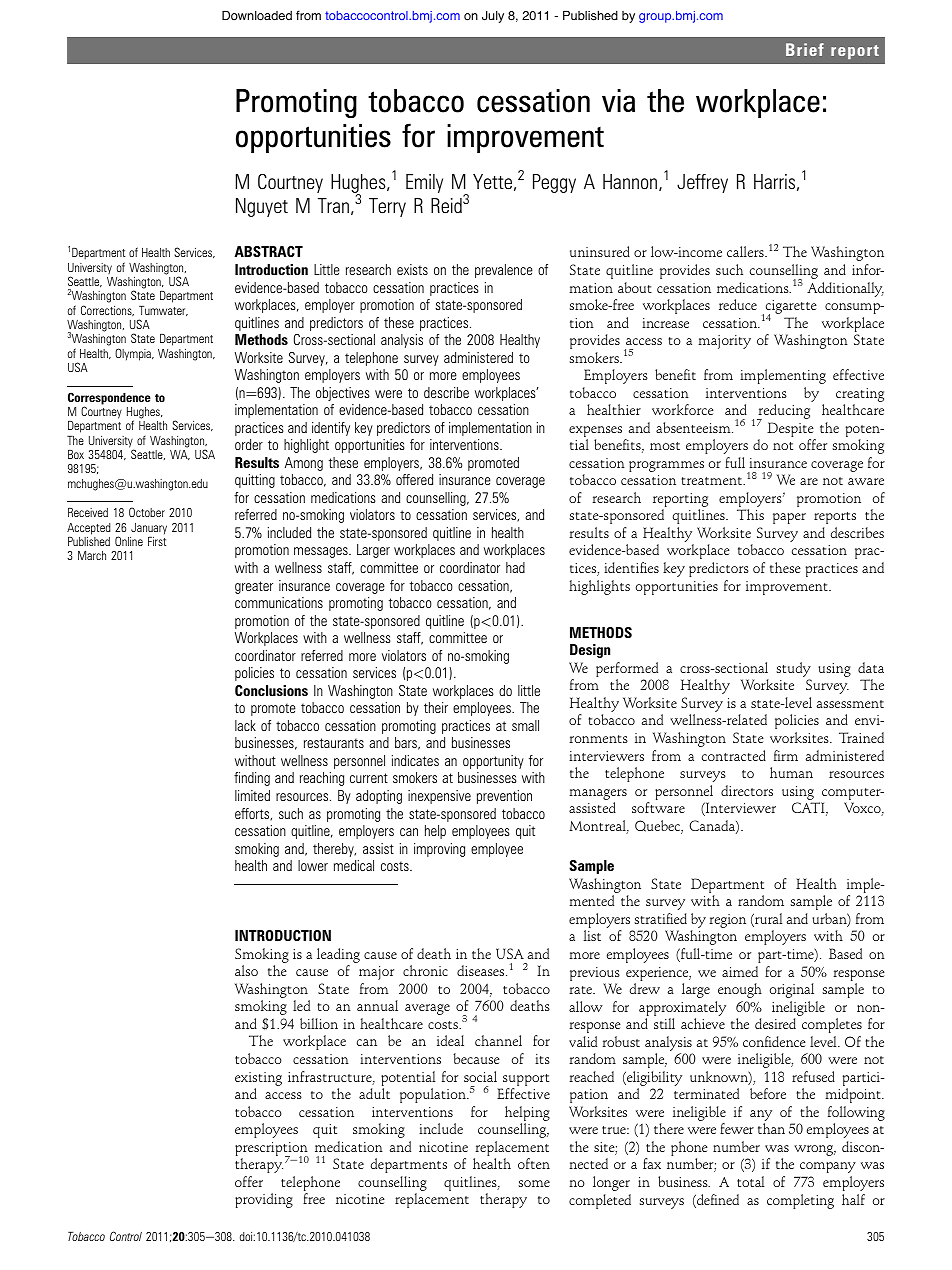 Image resolution: width=952 pixels, height=1270 pixels. I want to click on had, so click(515, 567).
